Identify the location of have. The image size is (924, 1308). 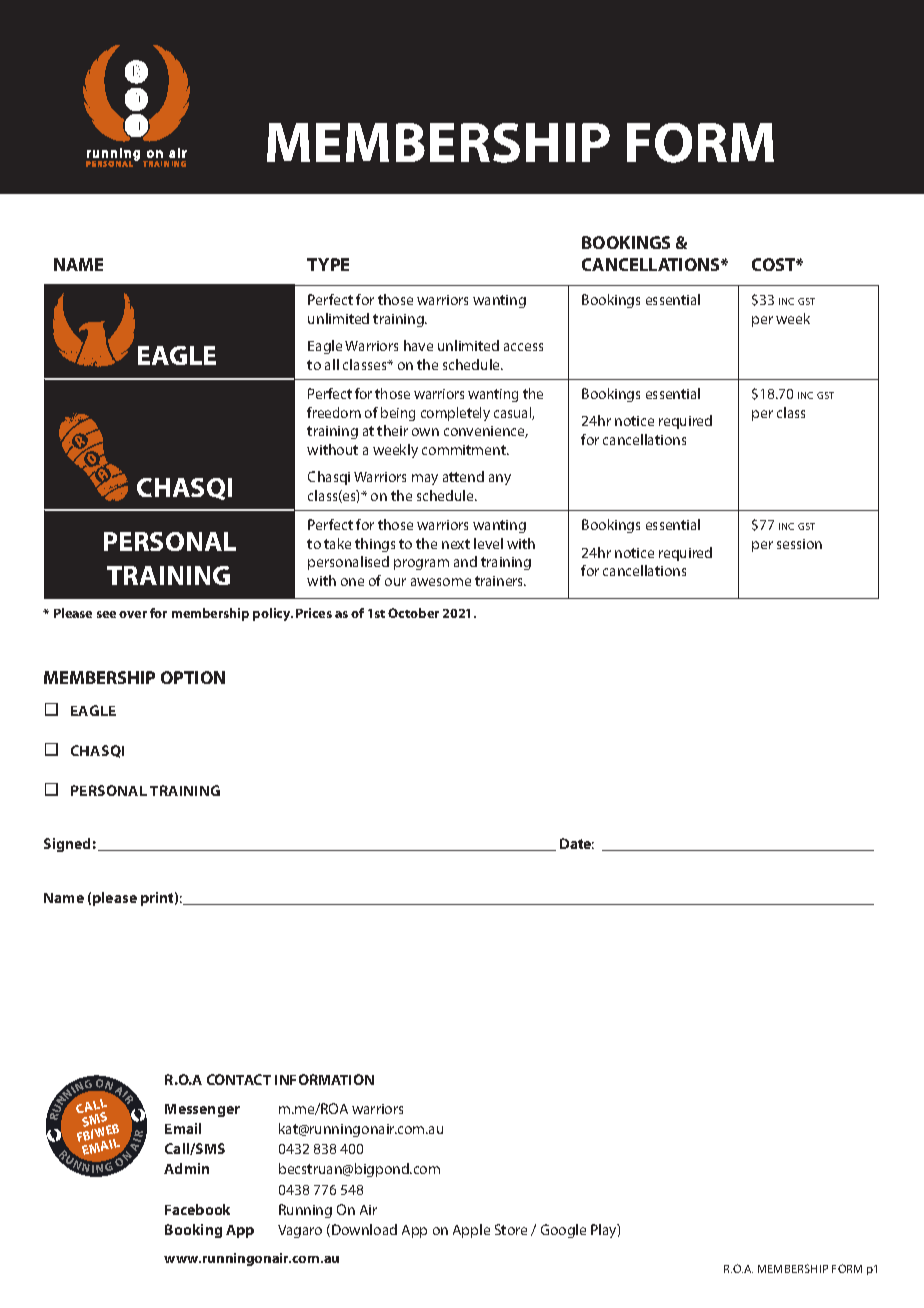
(418, 345).
